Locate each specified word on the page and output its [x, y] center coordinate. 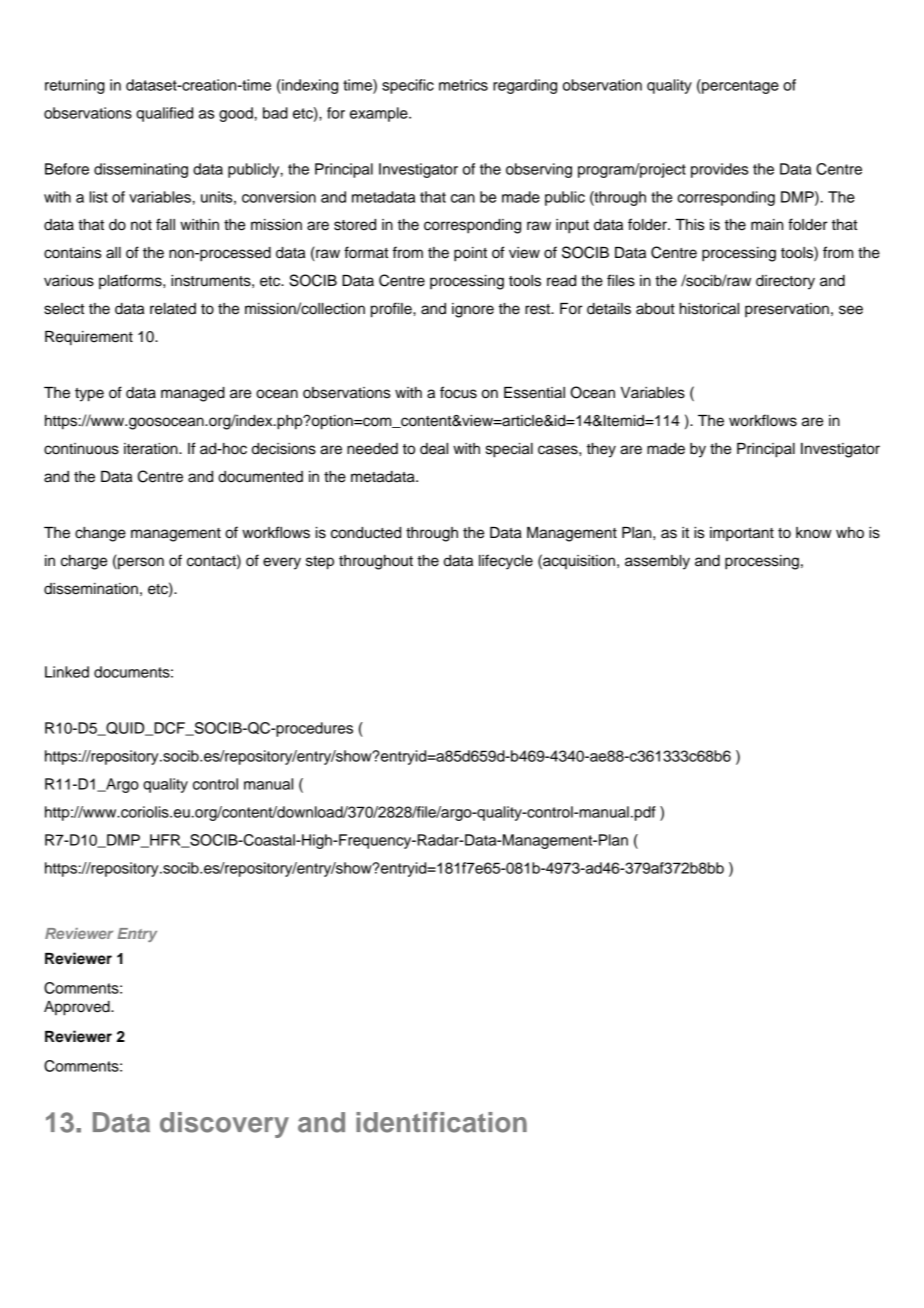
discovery [224, 1125]
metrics [463, 85]
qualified [164, 114]
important [742, 534]
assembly [657, 562]
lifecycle [506, 562]
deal [434, 449]
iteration [152, 449]
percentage [739, 86]
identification [441, 1122]
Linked [67, 672]
